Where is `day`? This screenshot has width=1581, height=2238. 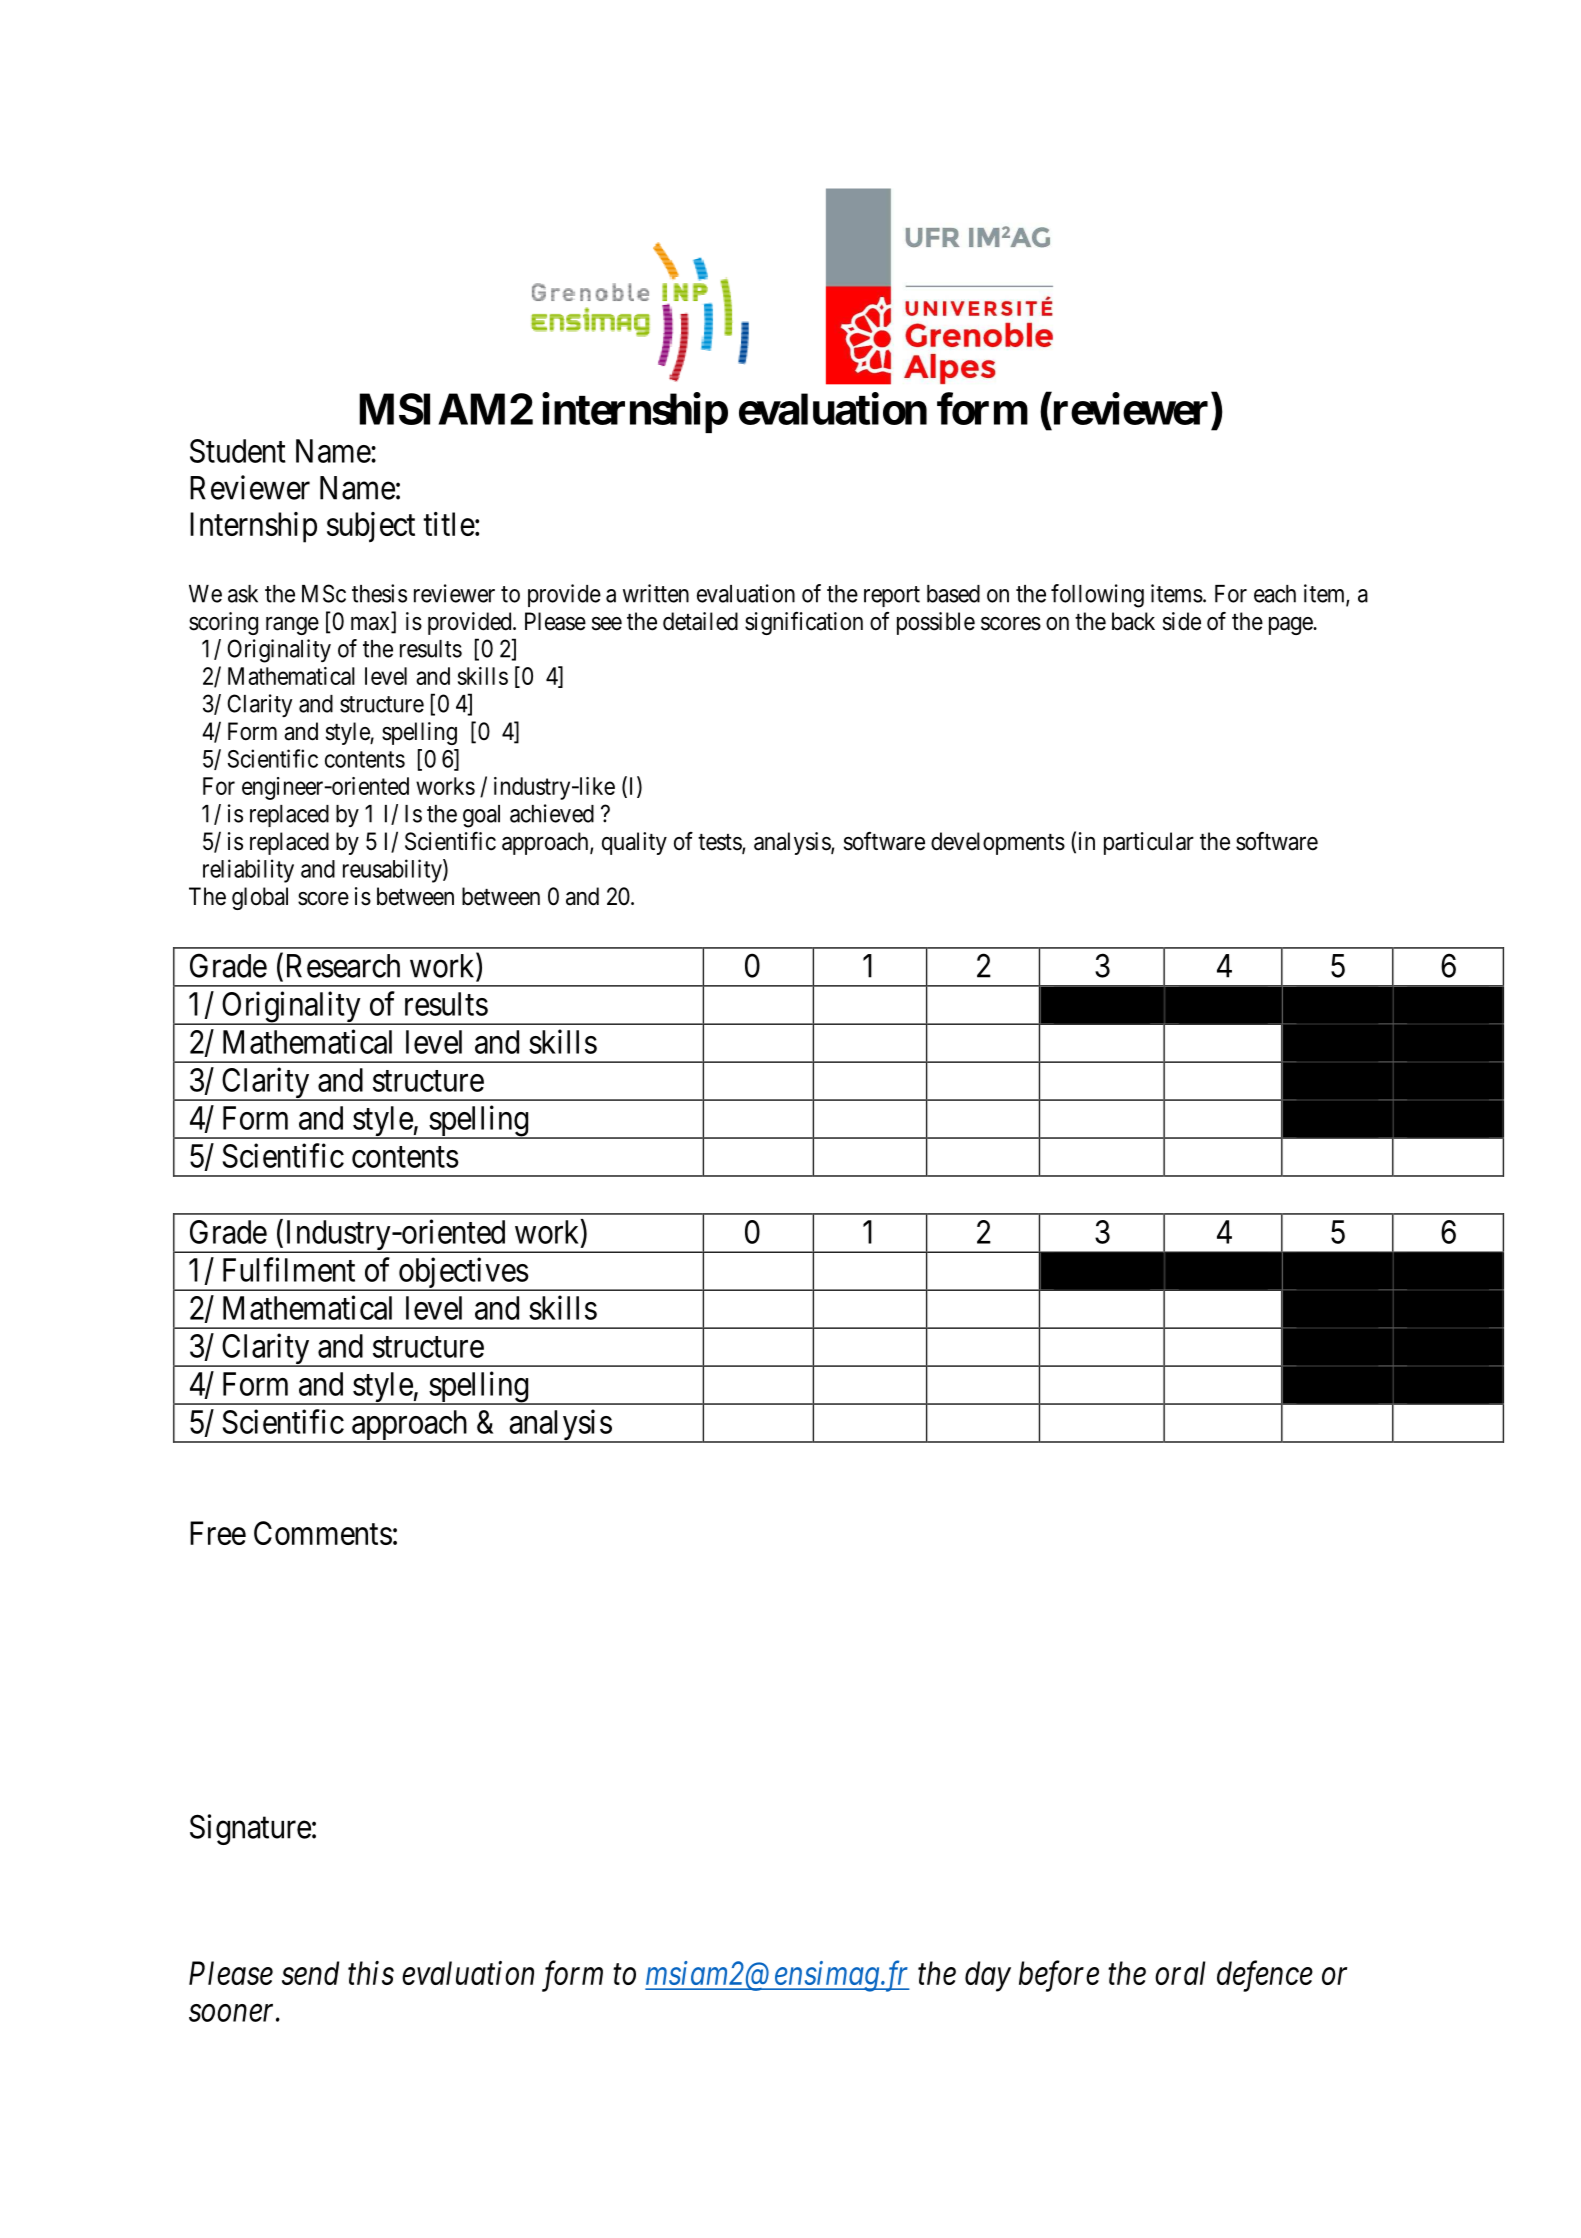
day is located at coordinates (988, 1976).
